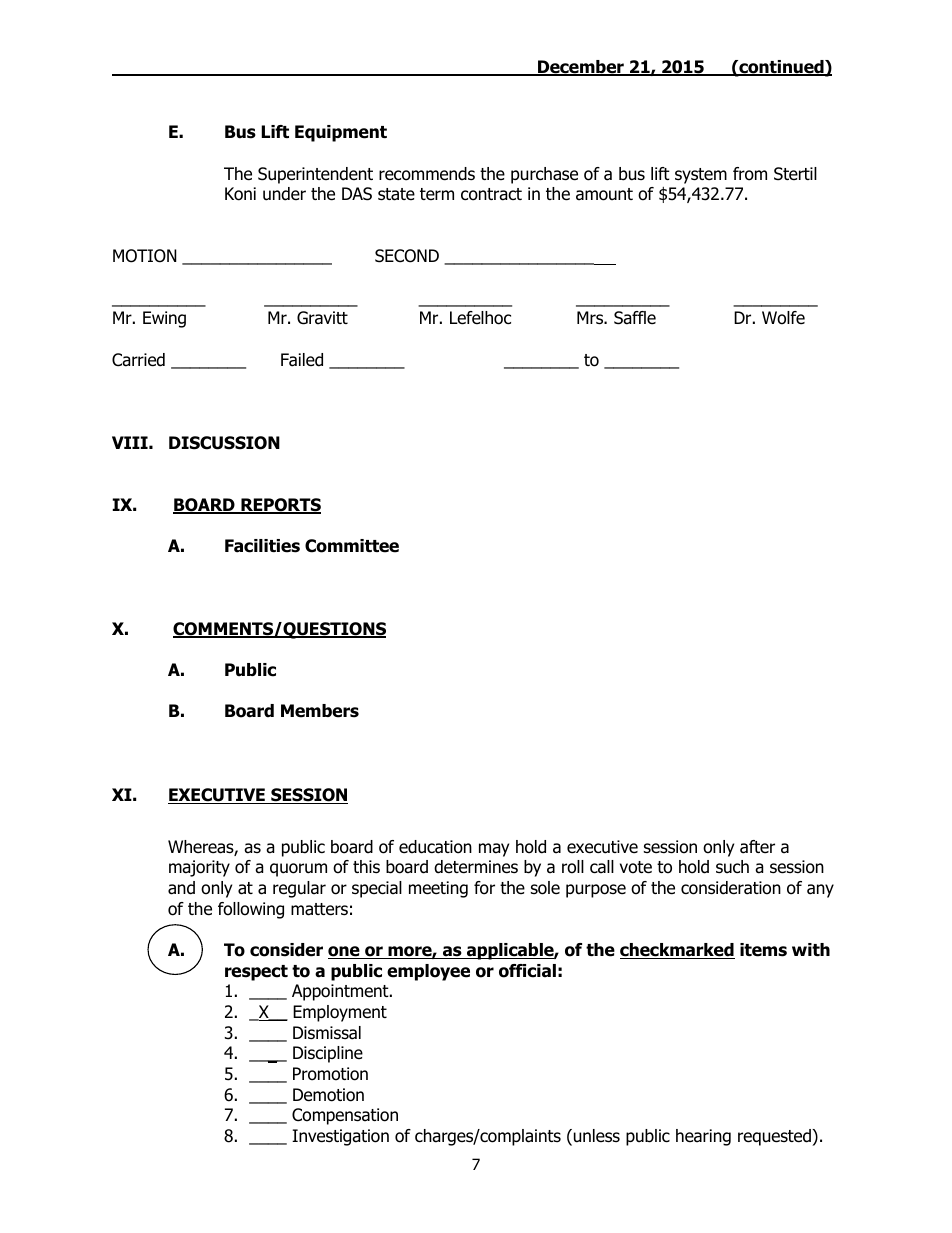 Image resolution: width=952 pixels, height=1233 pixels. What do you see at coordinates (345, 1116) in the screenshot?
I see `Compensation` at bounding box center [345, 1116].
